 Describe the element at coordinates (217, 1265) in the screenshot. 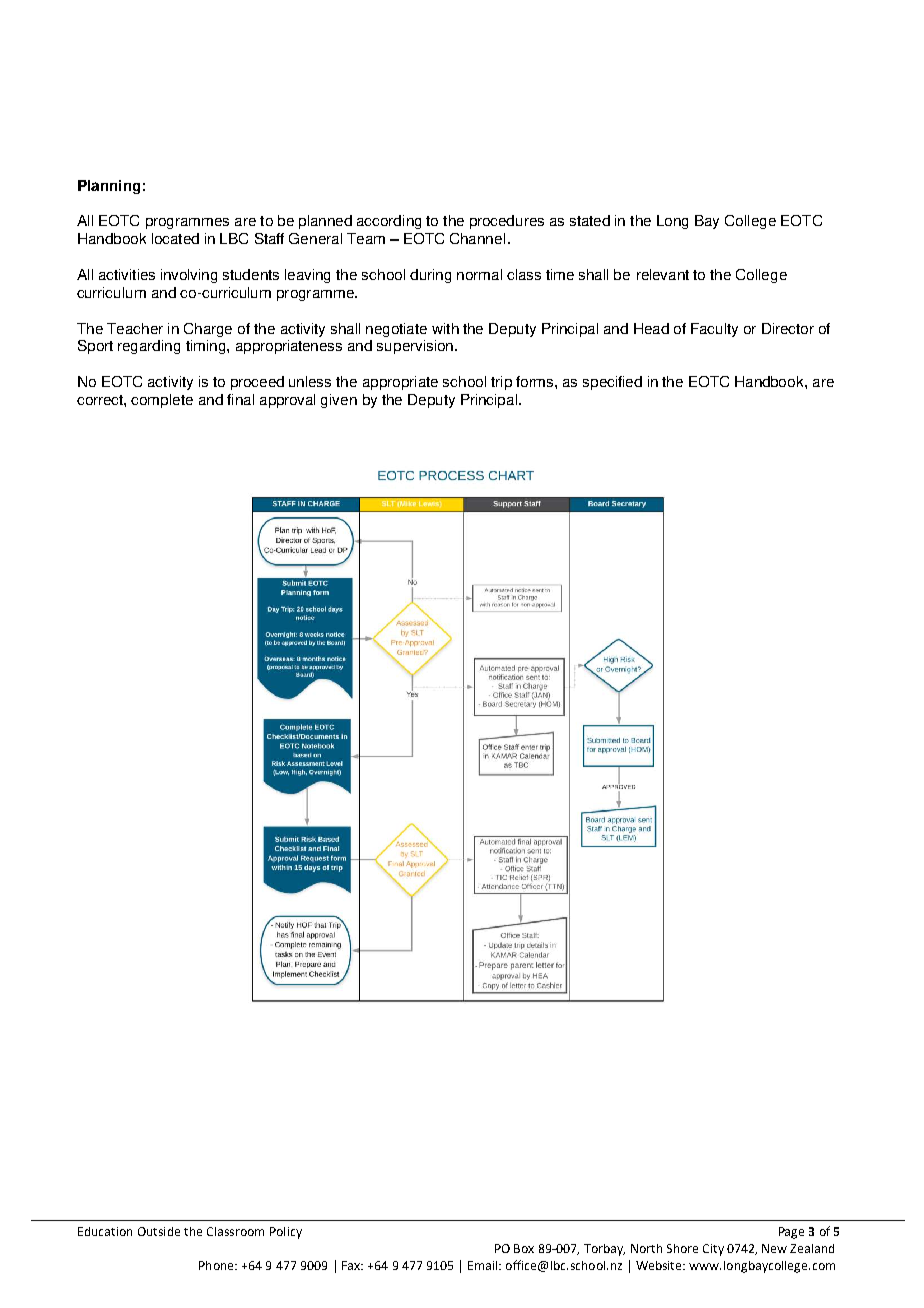

I see `Phone` at that location.
